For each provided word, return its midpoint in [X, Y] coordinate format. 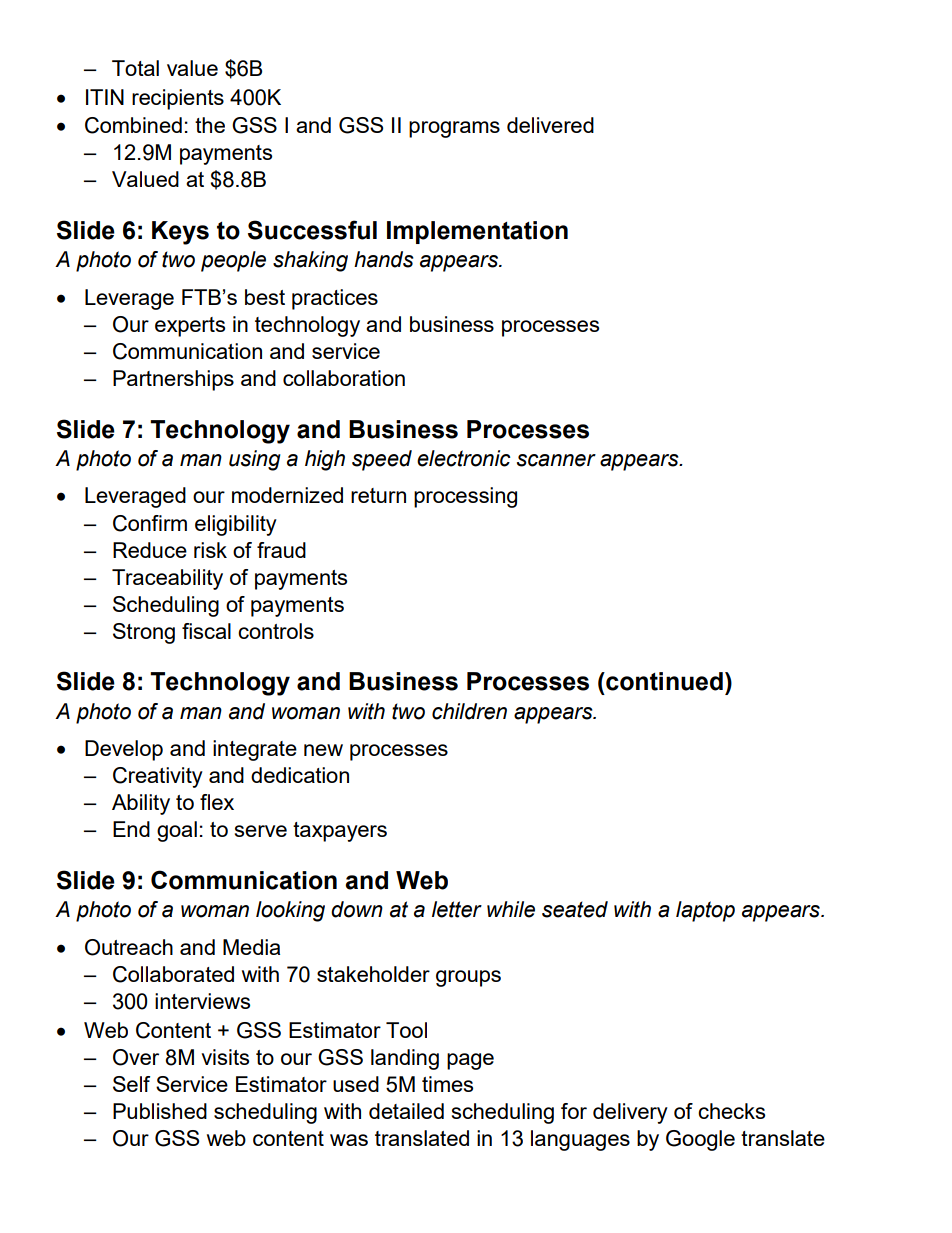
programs [454, 129]
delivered [550, 125]
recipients [178, 99]
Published [160, 1111]
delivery [630, 1113]
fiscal [206, 631]
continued [663, 681]
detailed [406, 1111]
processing [465, 497]
